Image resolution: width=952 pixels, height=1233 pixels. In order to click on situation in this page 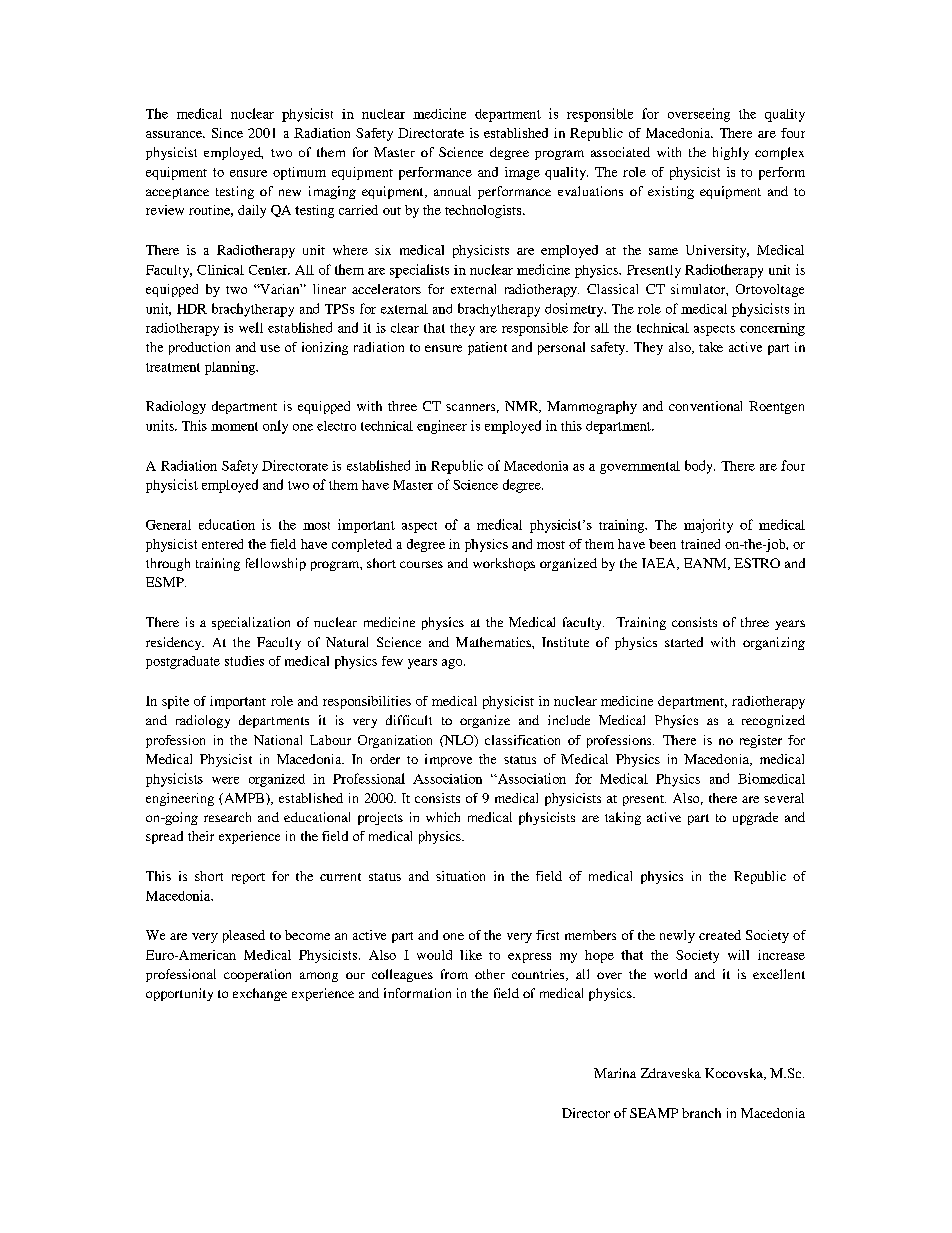, I will do `click(460, 876)`.
